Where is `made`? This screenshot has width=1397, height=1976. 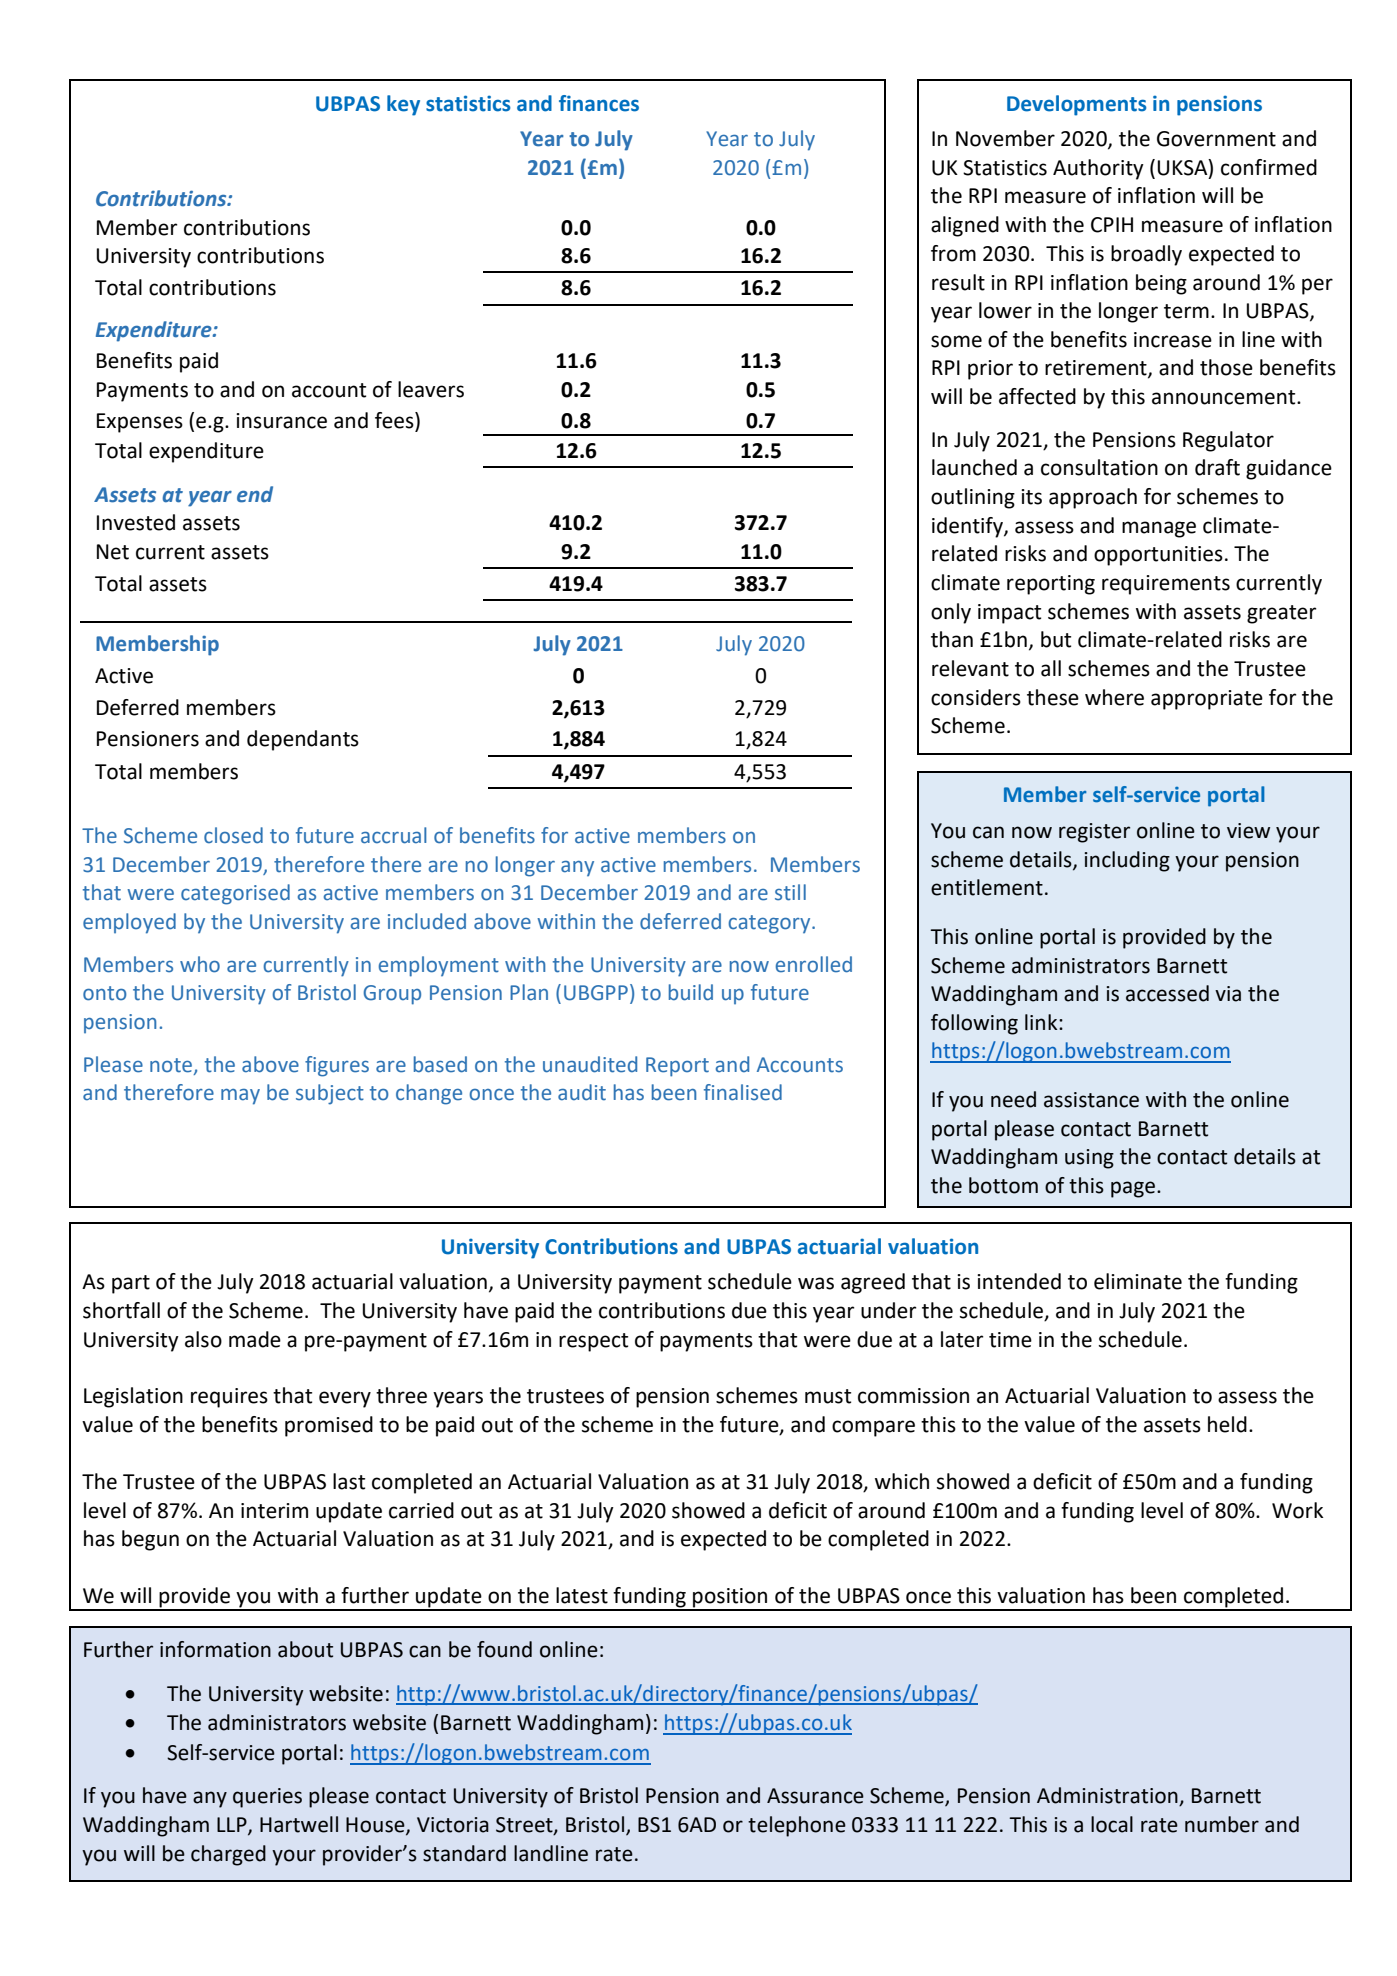 made is located at coordinates (255, 1339).
